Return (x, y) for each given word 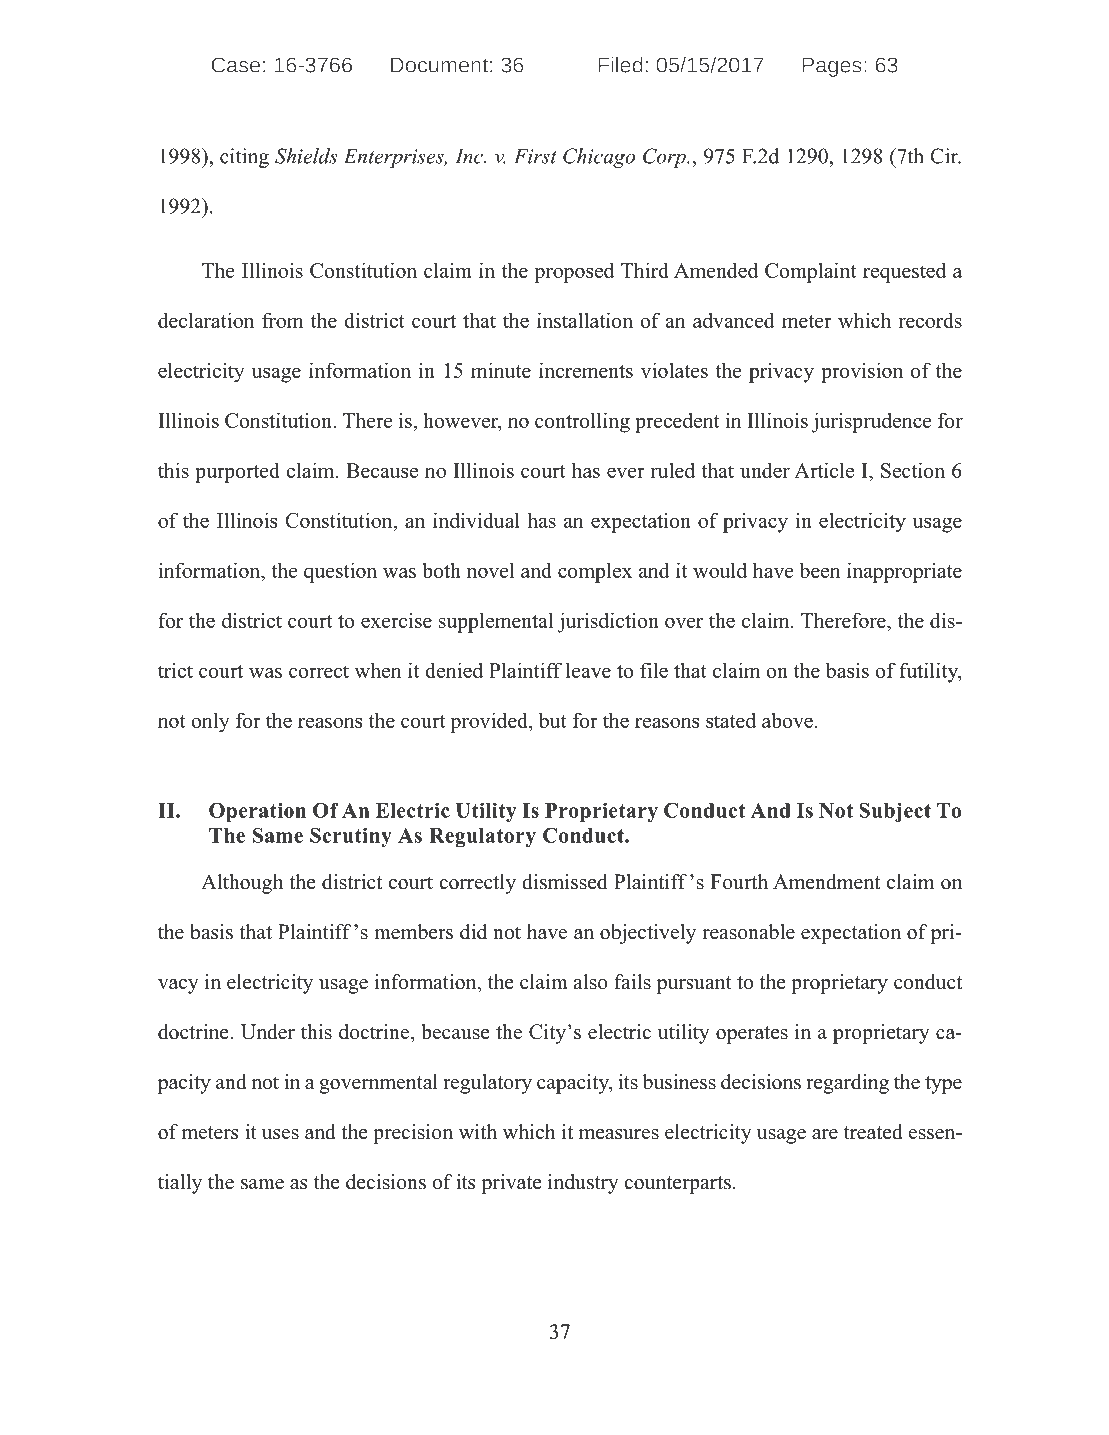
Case (235, 65)
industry (583, 1184)
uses (280, 1134)
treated (873, 1132)
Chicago (599, 158)
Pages (832, 67)
